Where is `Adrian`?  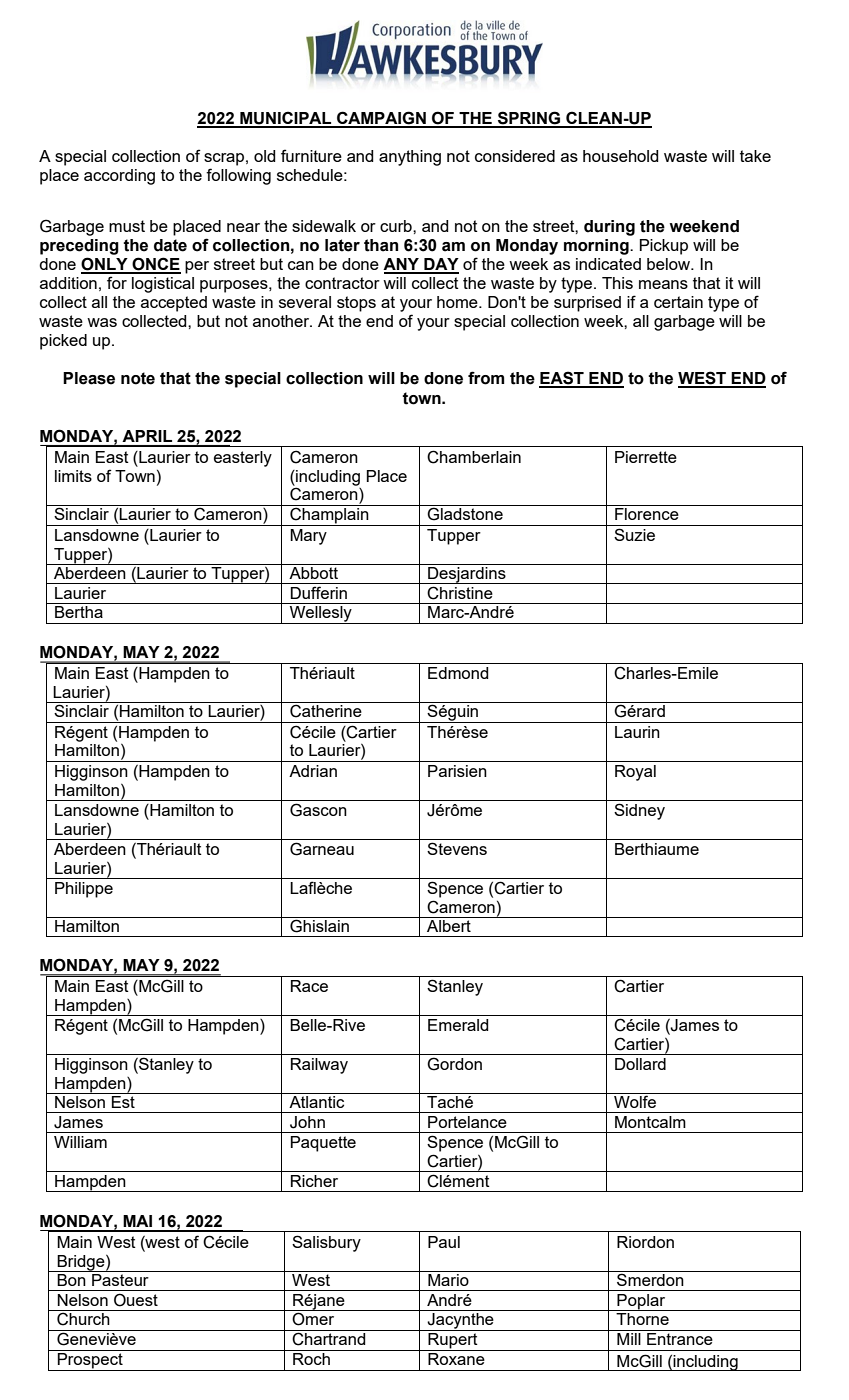
Adrian is located at coordinates (313, 771).
